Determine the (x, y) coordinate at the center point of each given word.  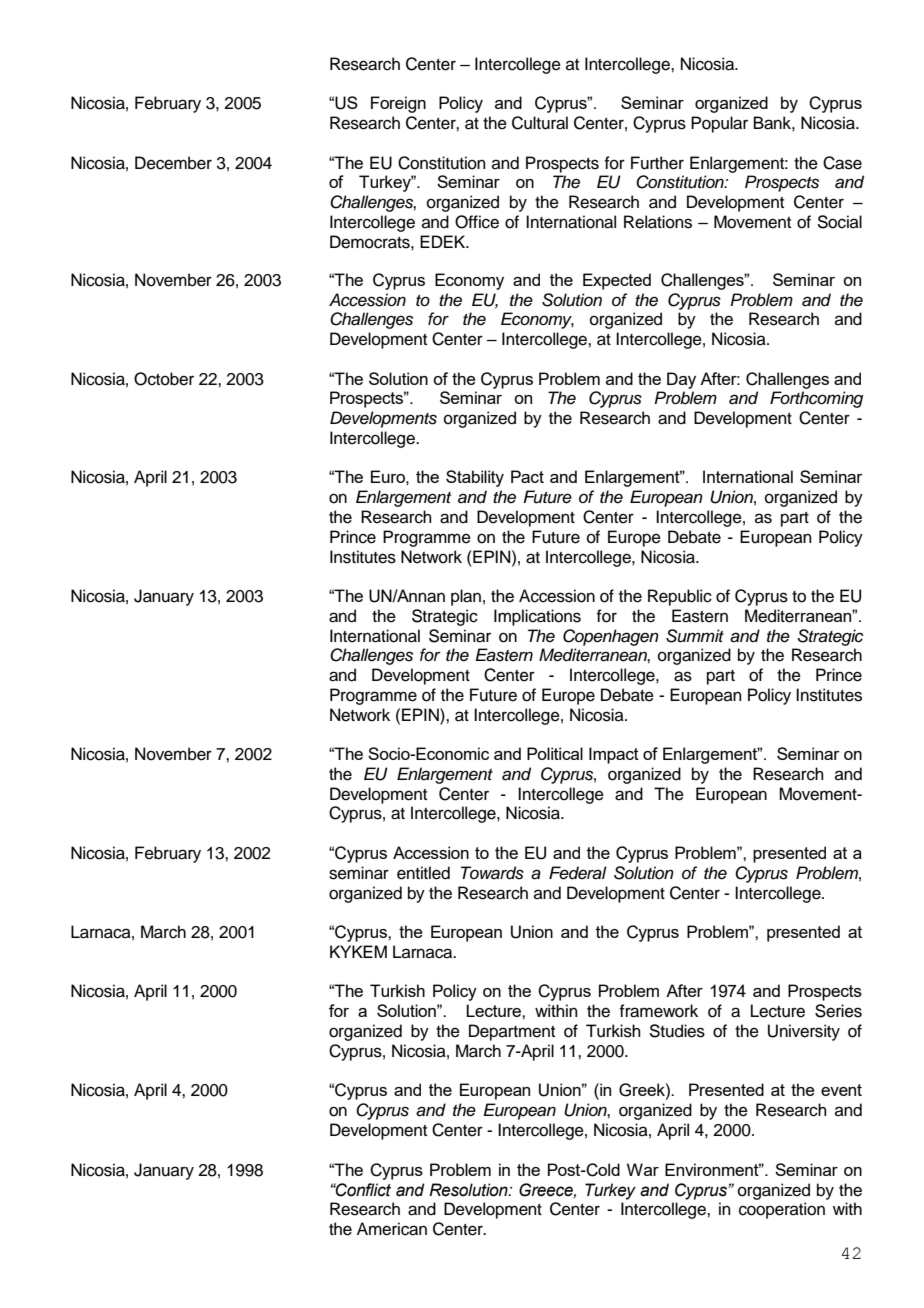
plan (466, 597)
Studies (677, 1031)
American (392, 1229)
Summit (695, 636)
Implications (537, 617)
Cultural (540, 123)
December (173, 163)
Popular (719, 124)
